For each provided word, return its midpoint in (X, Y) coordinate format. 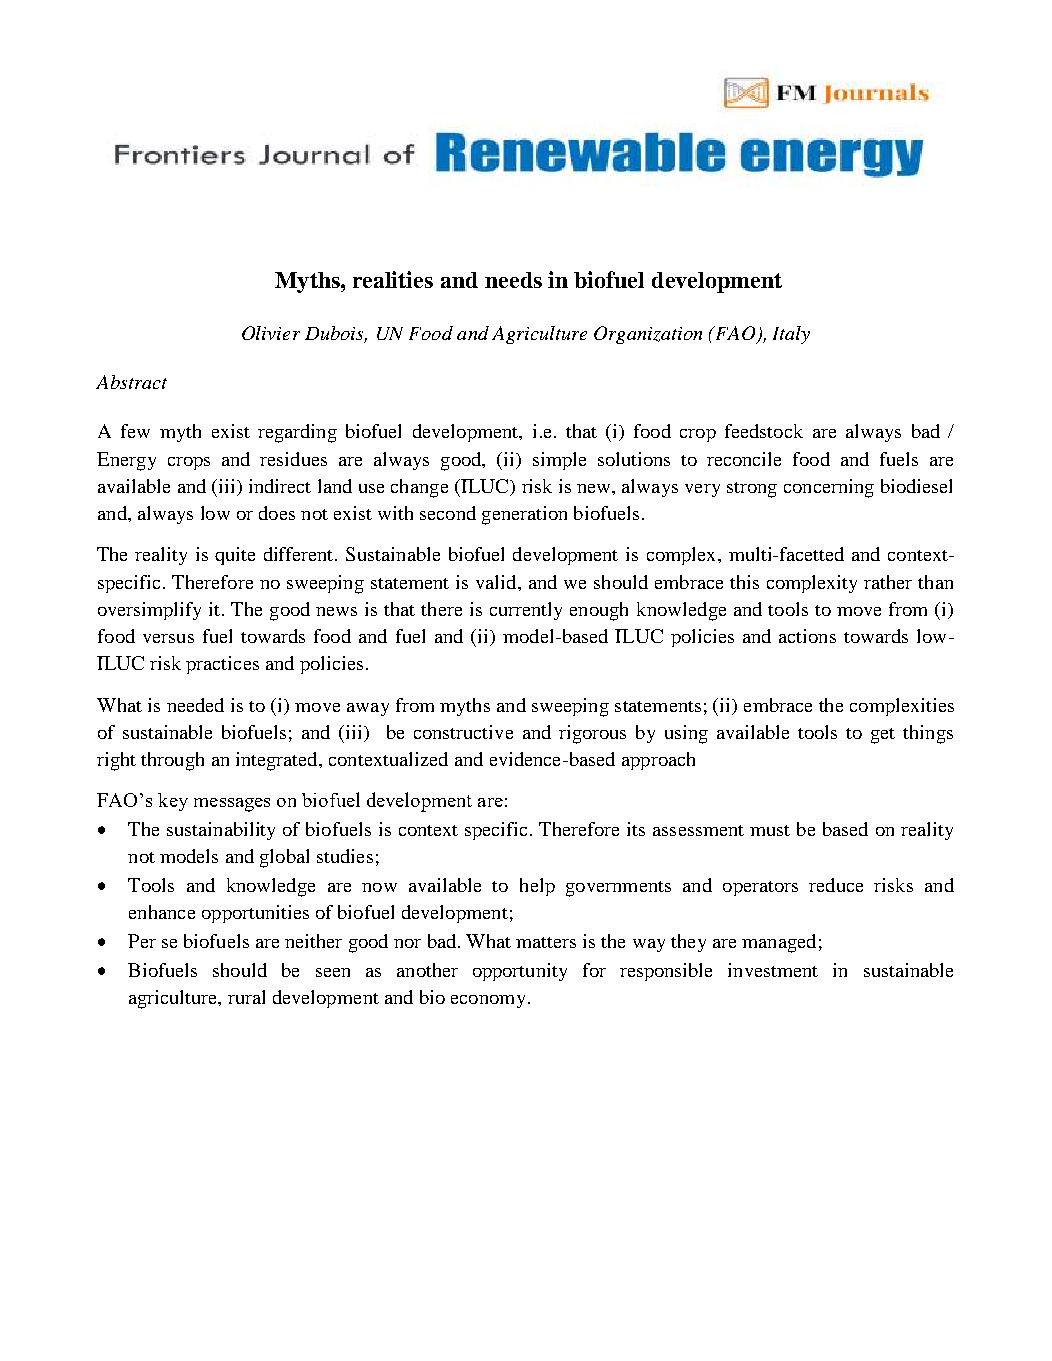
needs (513, 280)
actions (807, 636)
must (770, 830)
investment (773, 970)
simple (559, 461)
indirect (280, 486)
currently (526, 611)
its (636, 829)
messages (232, 805)
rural (246, 997)
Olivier (271, 333)
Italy (791, 335)
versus (168, 638)
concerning (829, 488)
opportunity (520, 972)
